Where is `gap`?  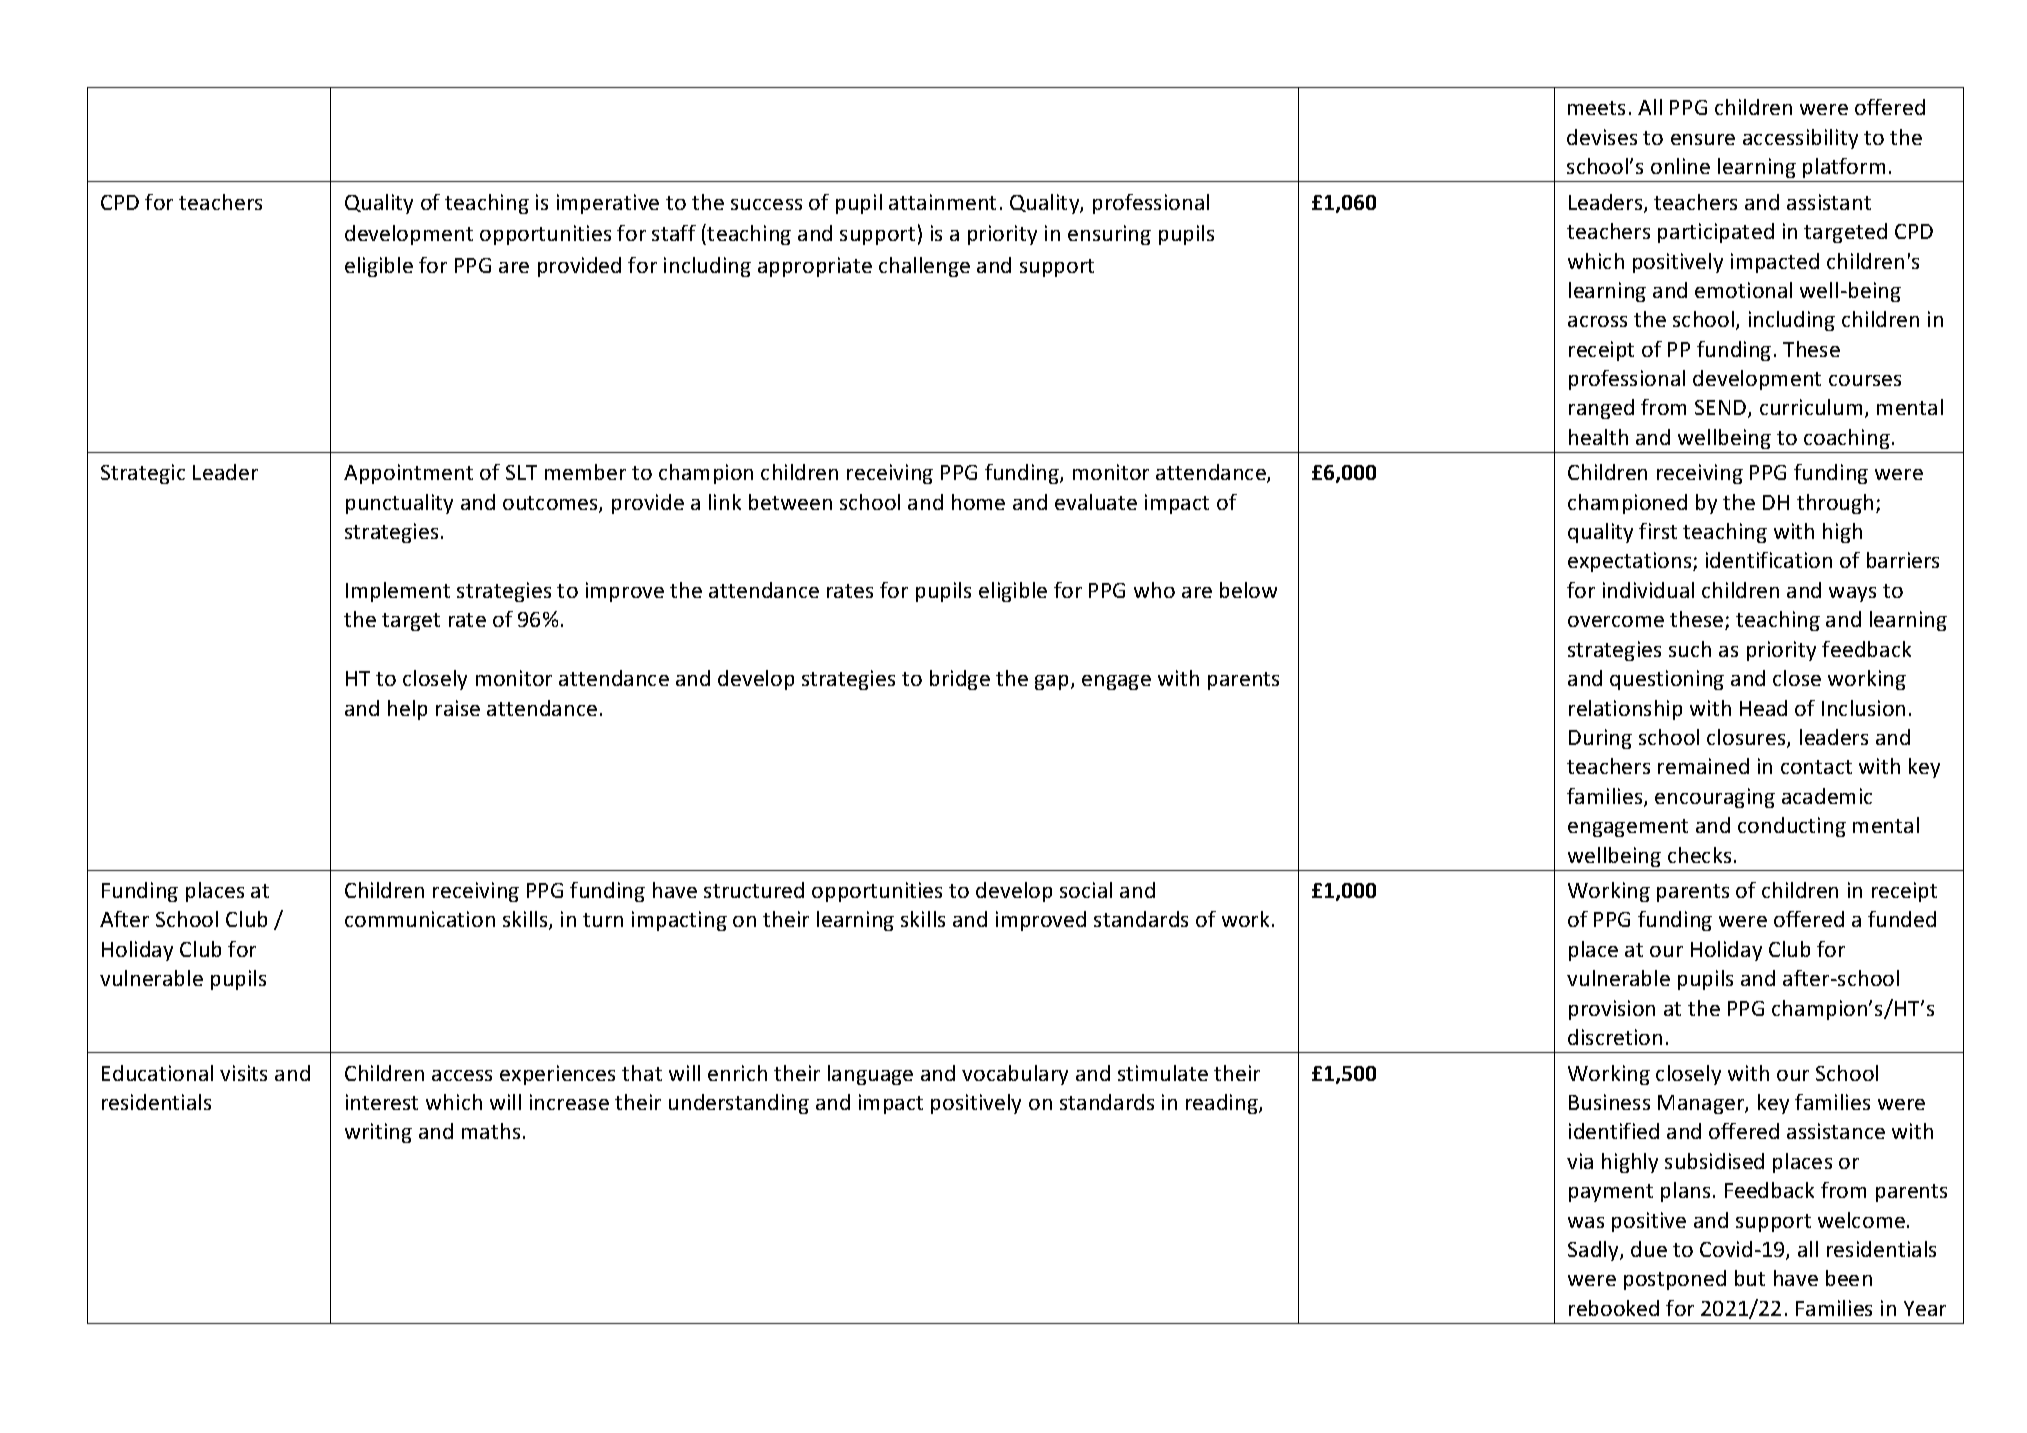 gap is located at coordinates (1051, 682).
